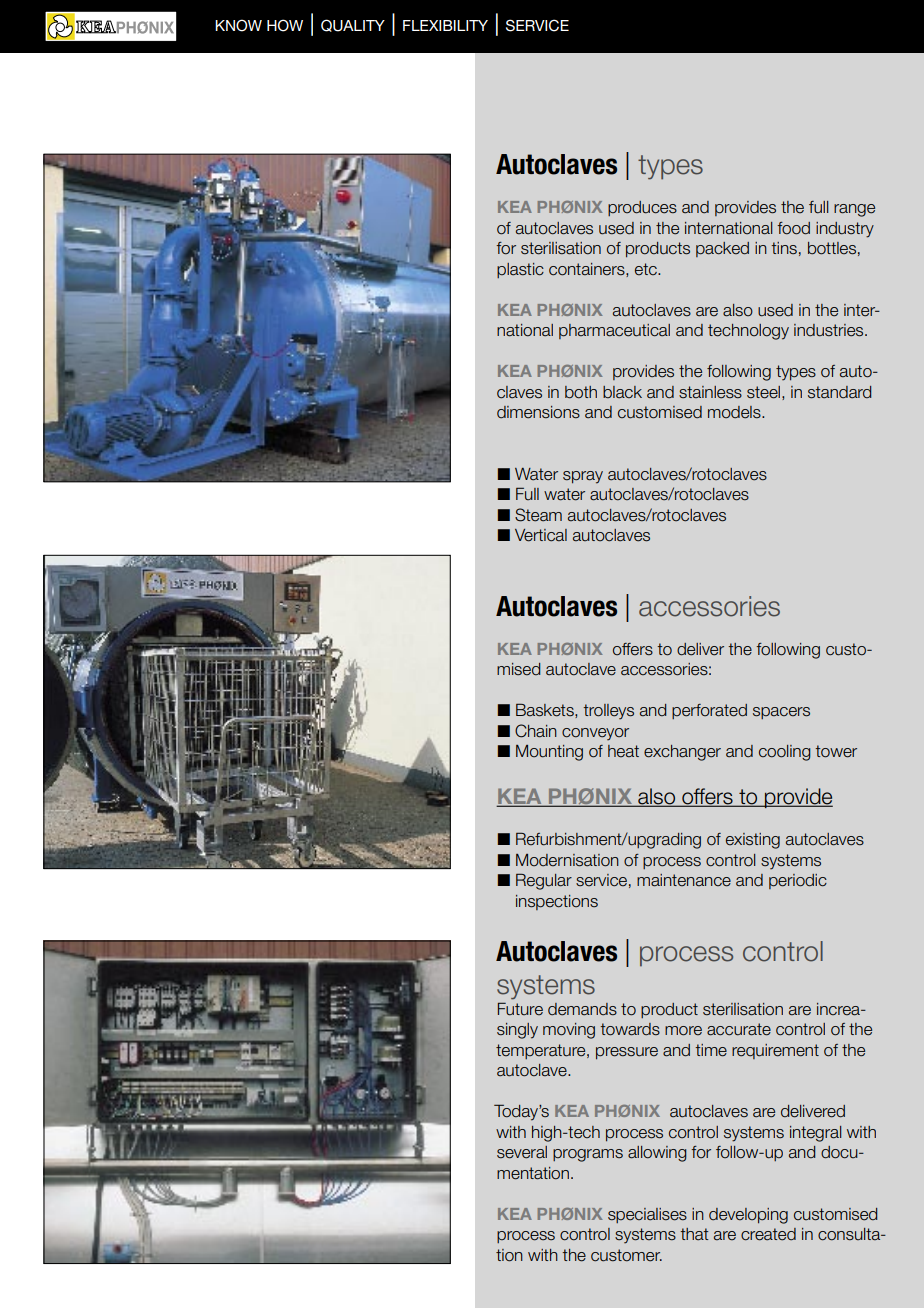 Image resolution: width=924 pixels, height=1308 pixels. What do you see at coordinates (722, 249) in the document?
I see `packed` at bounding box center [722, 249].
